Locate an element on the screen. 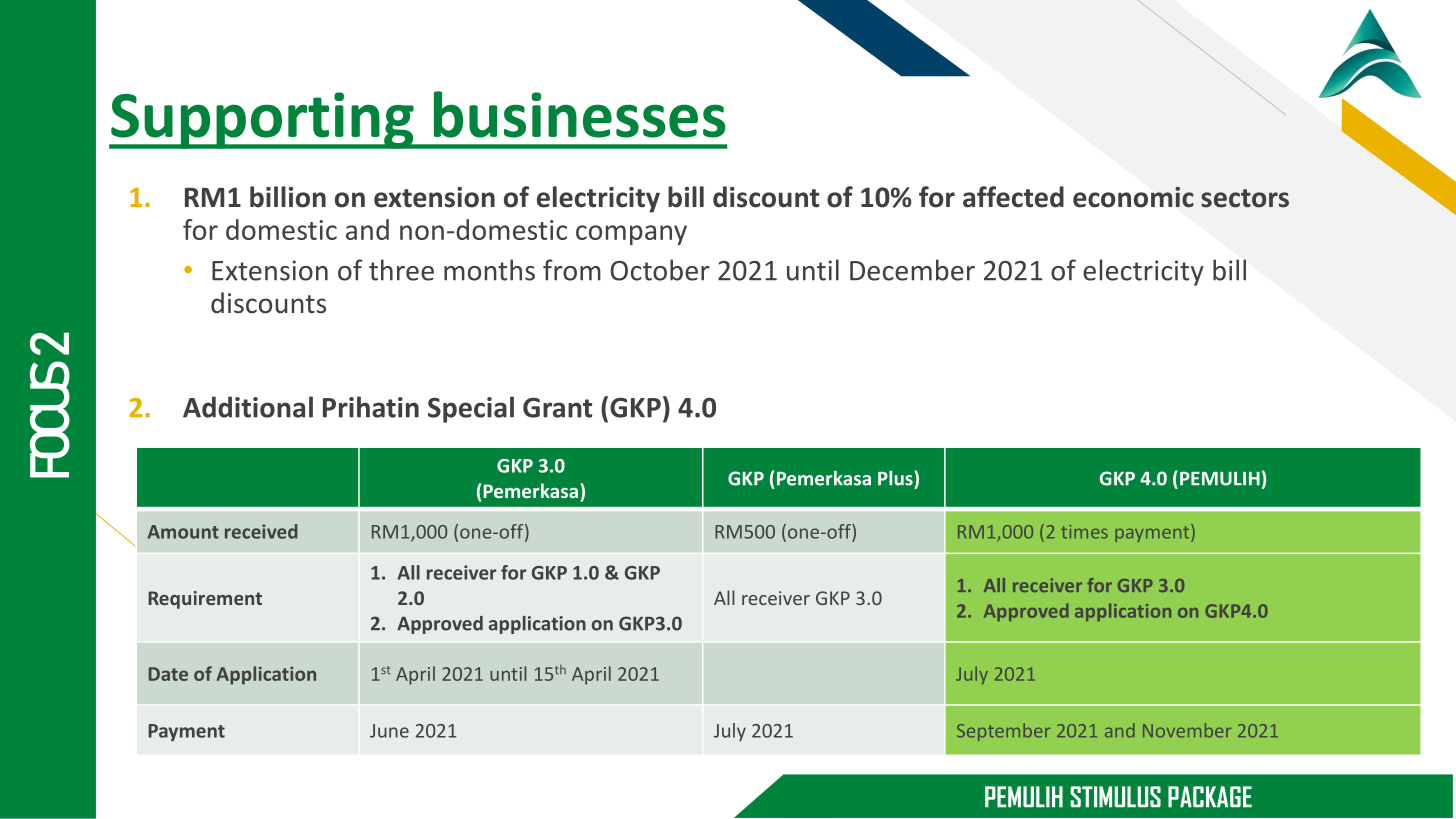 The height and width of the screenshot is (819, 1456). Supporting is located at coordinates (262, 120).
